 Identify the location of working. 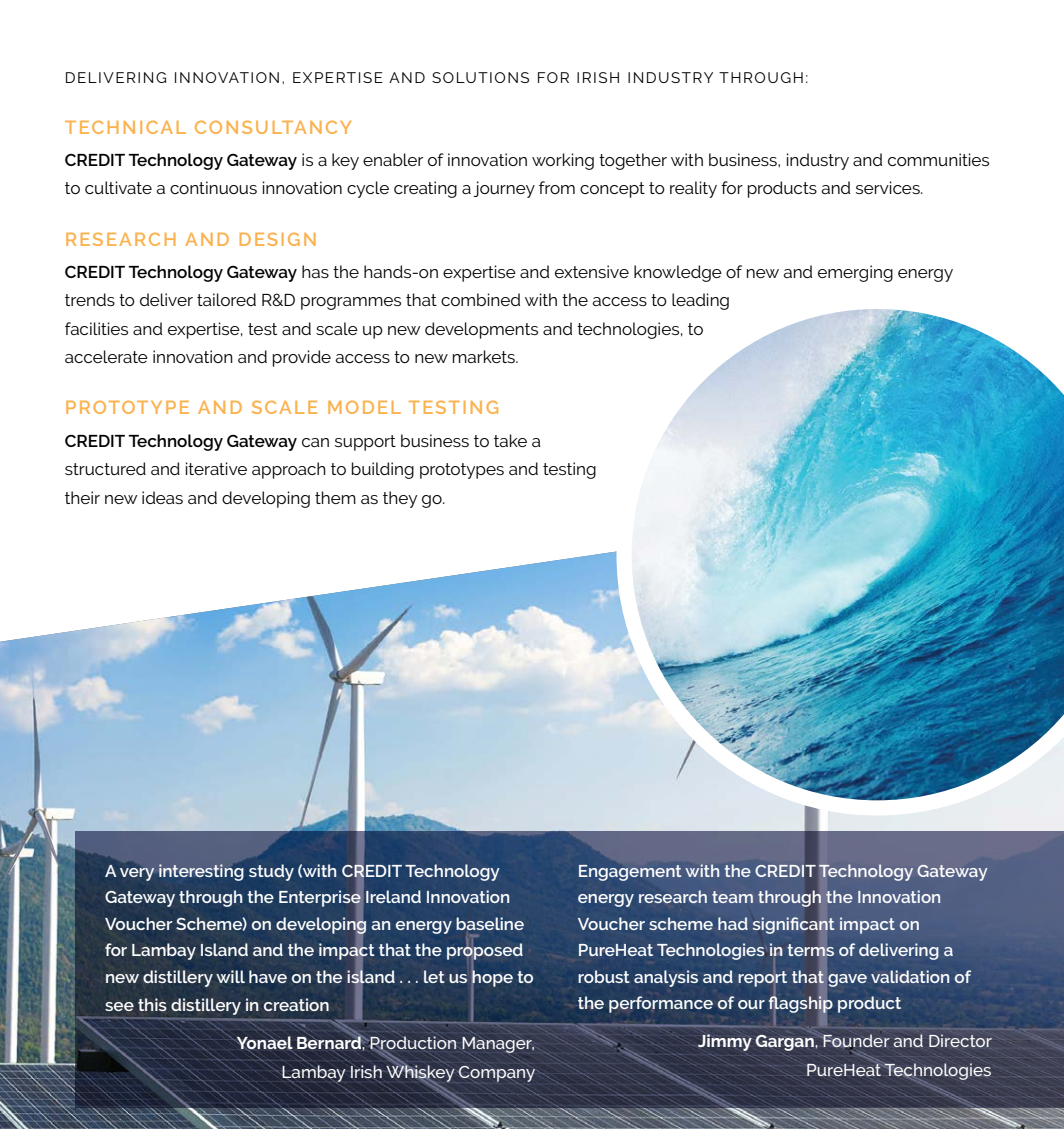
(563, 161).
